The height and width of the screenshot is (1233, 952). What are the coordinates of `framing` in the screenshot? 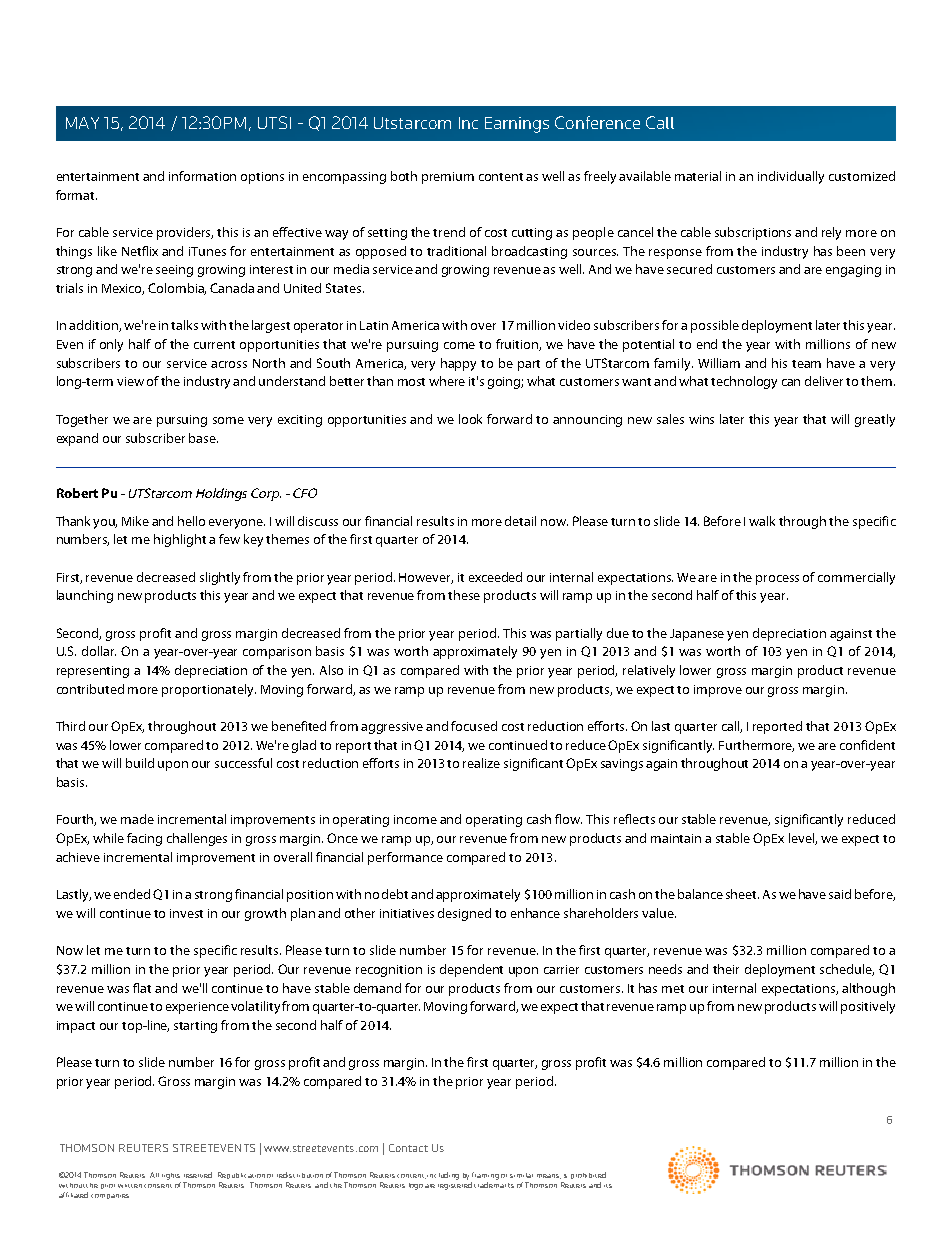 It's located at (485, 1176).
